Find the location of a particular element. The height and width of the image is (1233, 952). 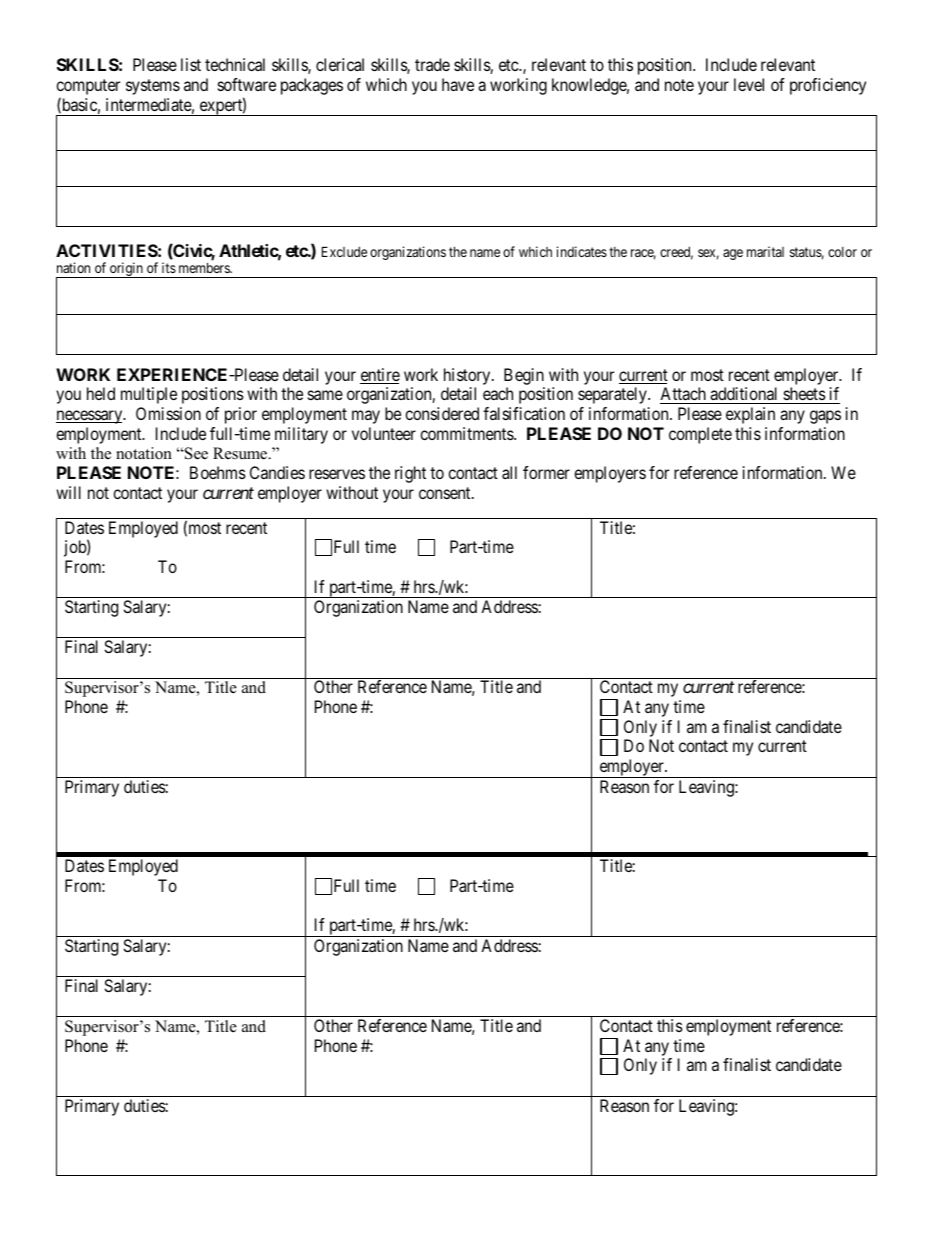

level is located at coordinates (749, 84).
